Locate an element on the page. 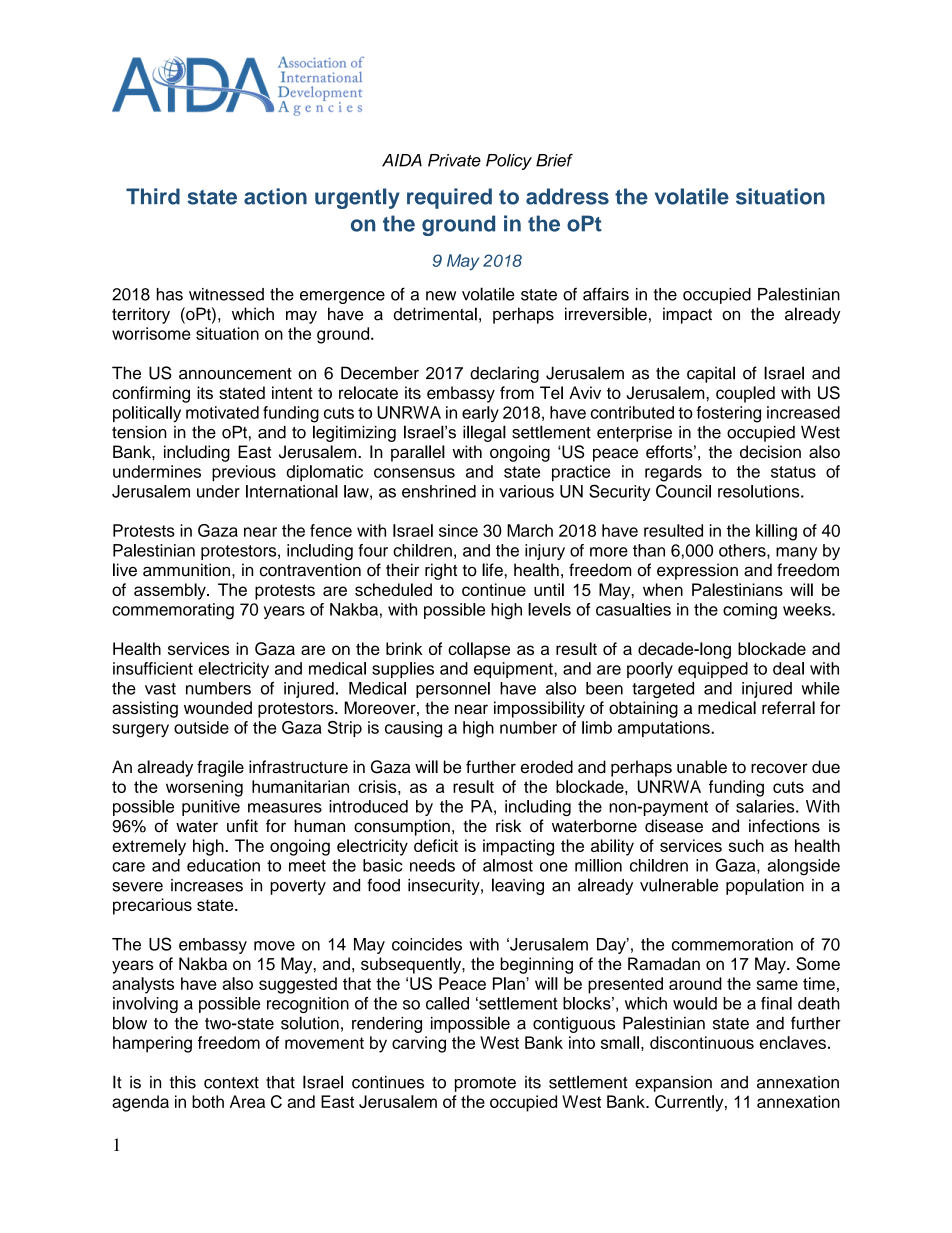 The height and width of the document is (1233, 952). promote is located at coordinates (485, 1084).
